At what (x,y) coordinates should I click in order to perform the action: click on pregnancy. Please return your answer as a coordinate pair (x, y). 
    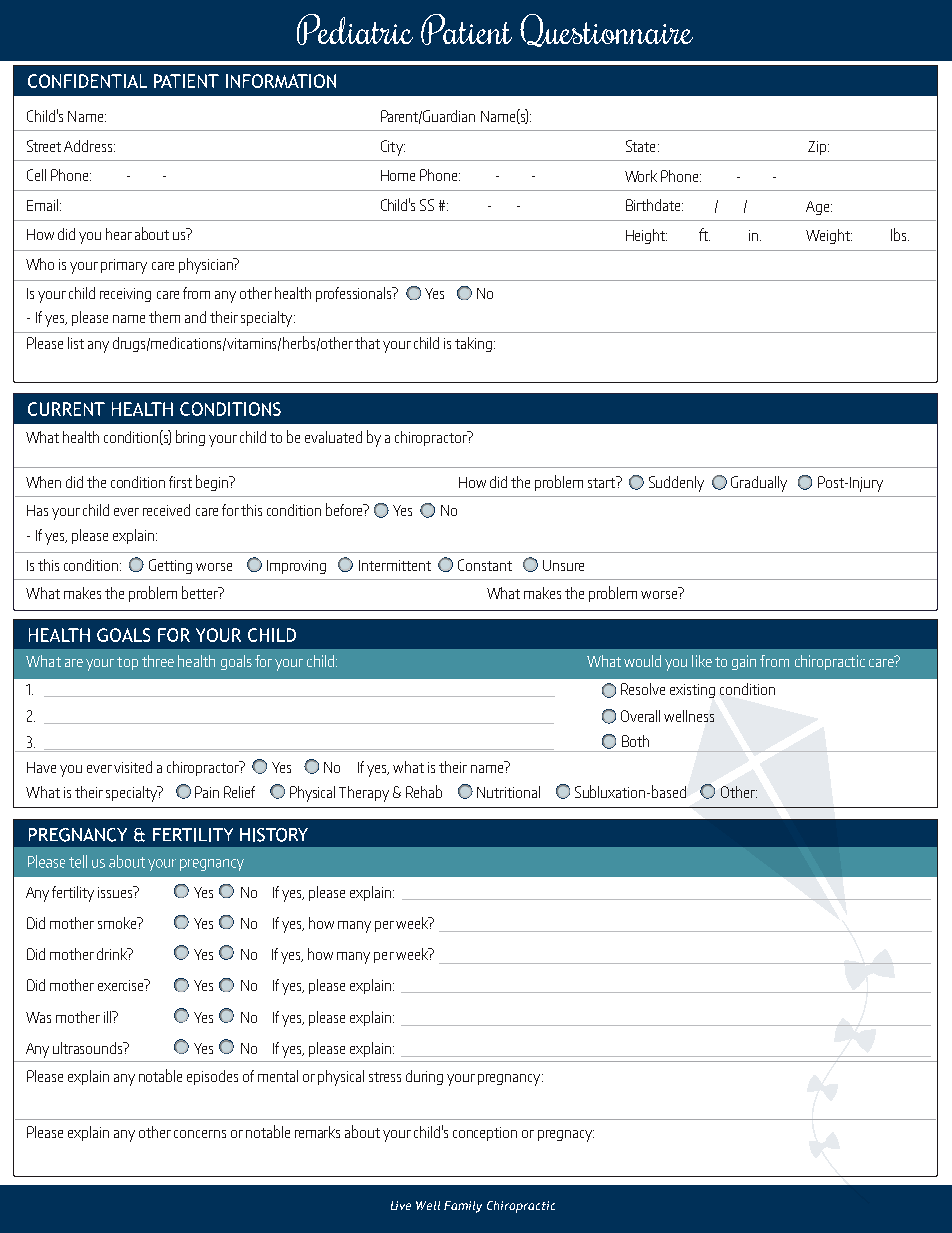
    Looking at the image, I should click on (510, 1080).
